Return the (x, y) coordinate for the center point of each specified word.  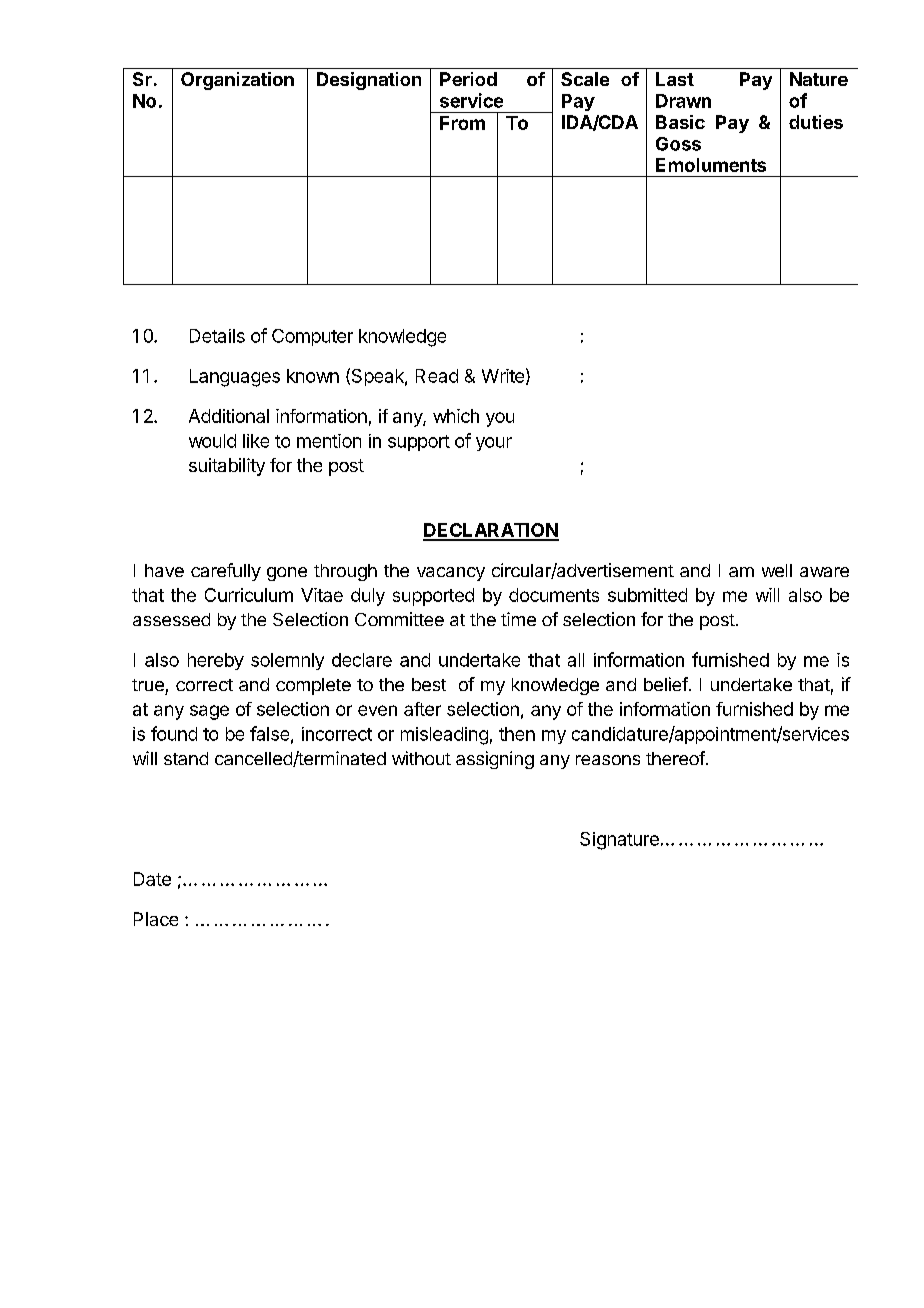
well (777, 570)
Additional (229, 416)
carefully (226, 572)
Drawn (683, 101)
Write (503, 376)
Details (217, 336)
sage (209, 712)
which (456, 416)
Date (152, 879)
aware (824, 572)
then (517, 734)
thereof (675, 758)
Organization (237, 81)
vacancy (451, 574)
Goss (678, 144)
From (462, 123)
